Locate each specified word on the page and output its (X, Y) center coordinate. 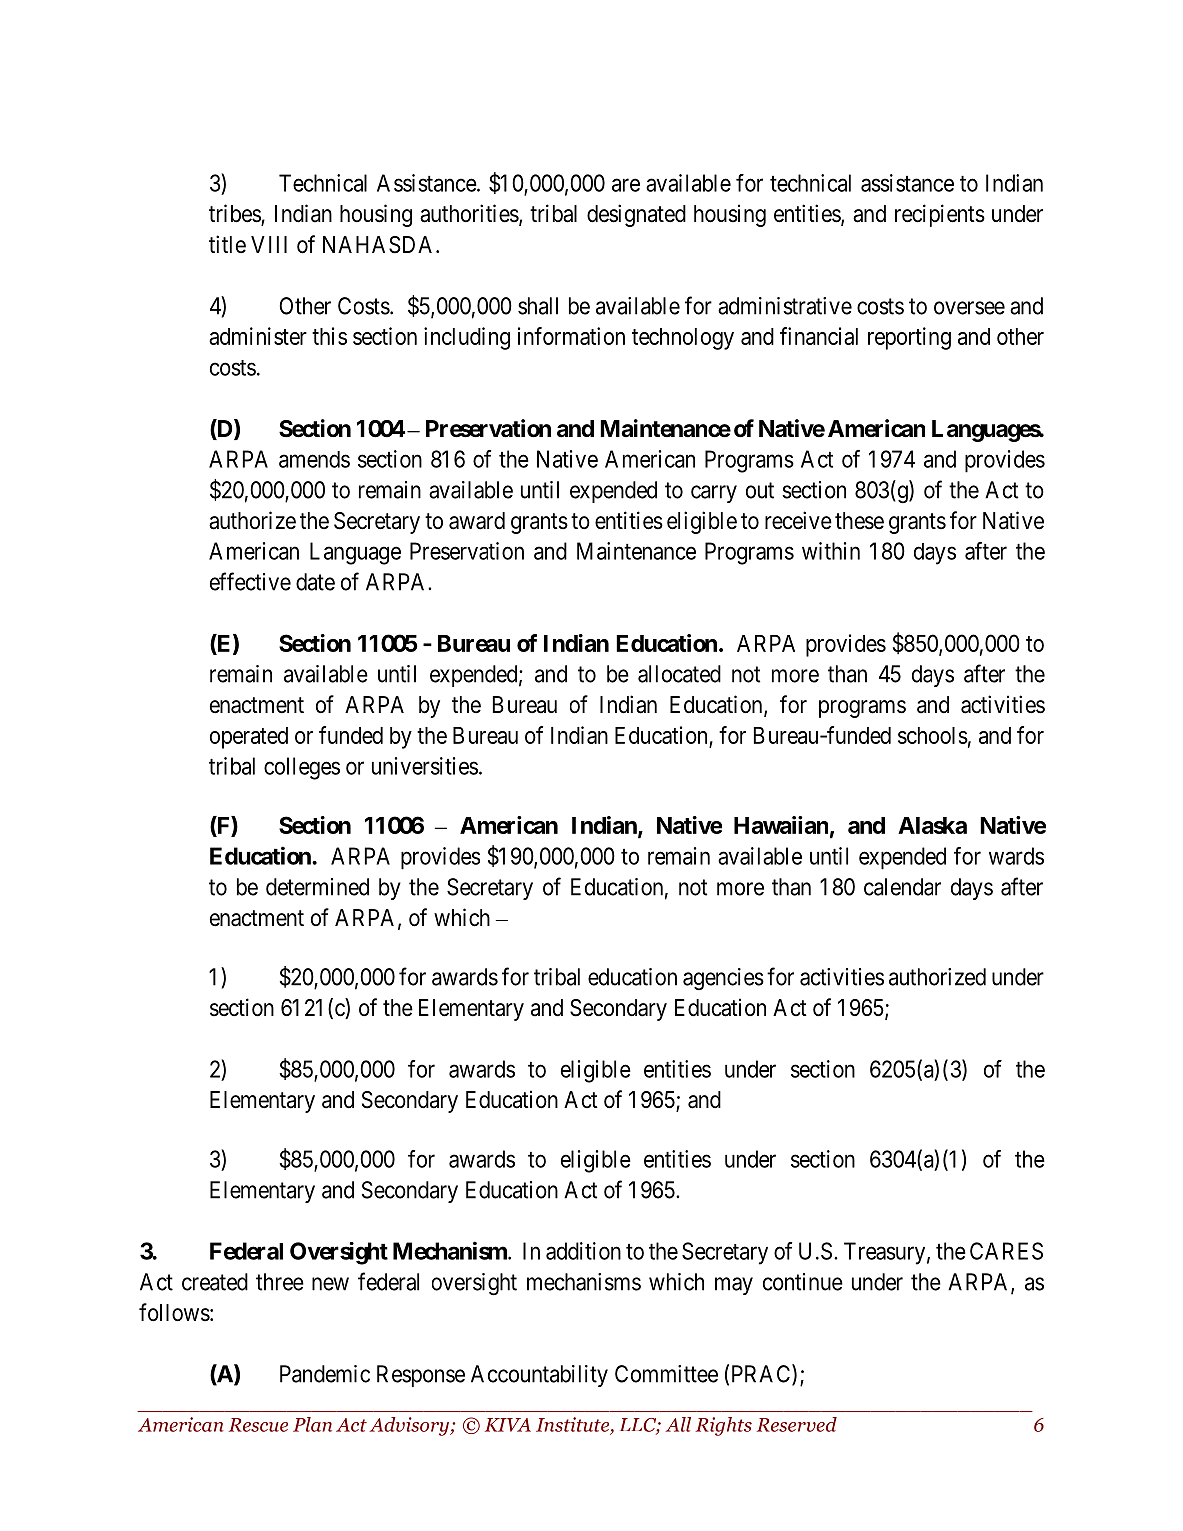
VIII (269, 244)
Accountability (539, 1376)
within (831, 551)
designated (636, 215)
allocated (679, 674)
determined (317, 887)
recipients (940, 215)
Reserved (797, 1424)
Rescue (258, 1425)
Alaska (932, 825)
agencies (723, 979)
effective (250, 581)
